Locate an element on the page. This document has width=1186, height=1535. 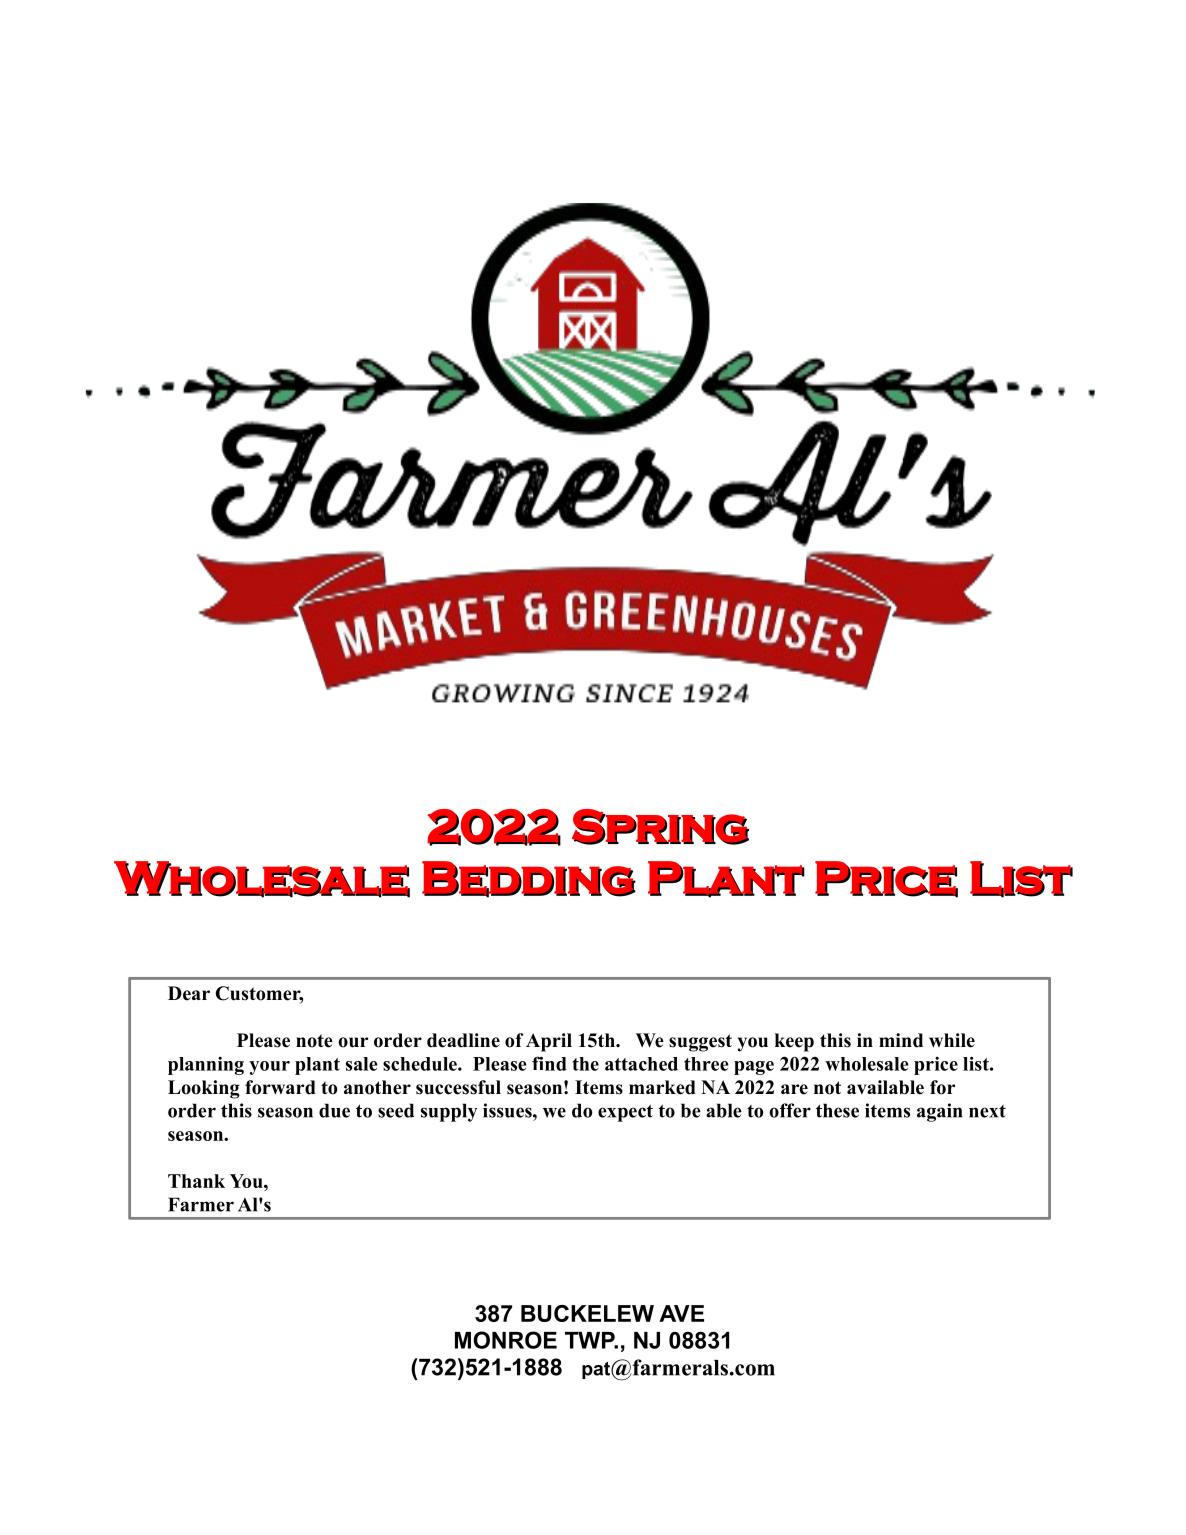
Thank is located at coordinates (196, 1181).
